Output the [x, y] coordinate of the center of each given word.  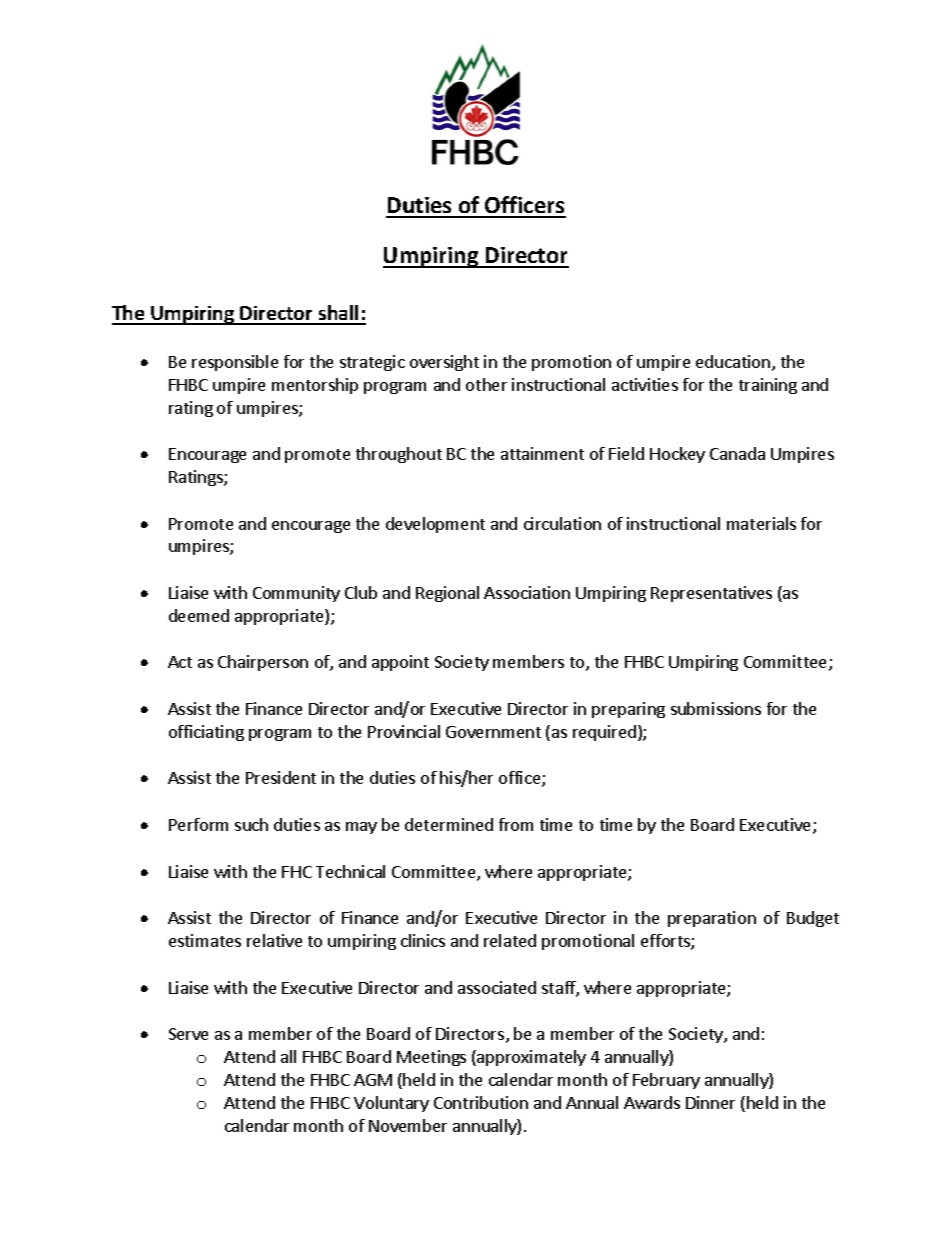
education [734, 363]
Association [527, 592]
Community [296, 594]
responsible [235, 363]
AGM [373, 1080]
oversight [444, 363]
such [251, 824]
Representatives [711, 594]
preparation [712, 919]
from [516, 824]
